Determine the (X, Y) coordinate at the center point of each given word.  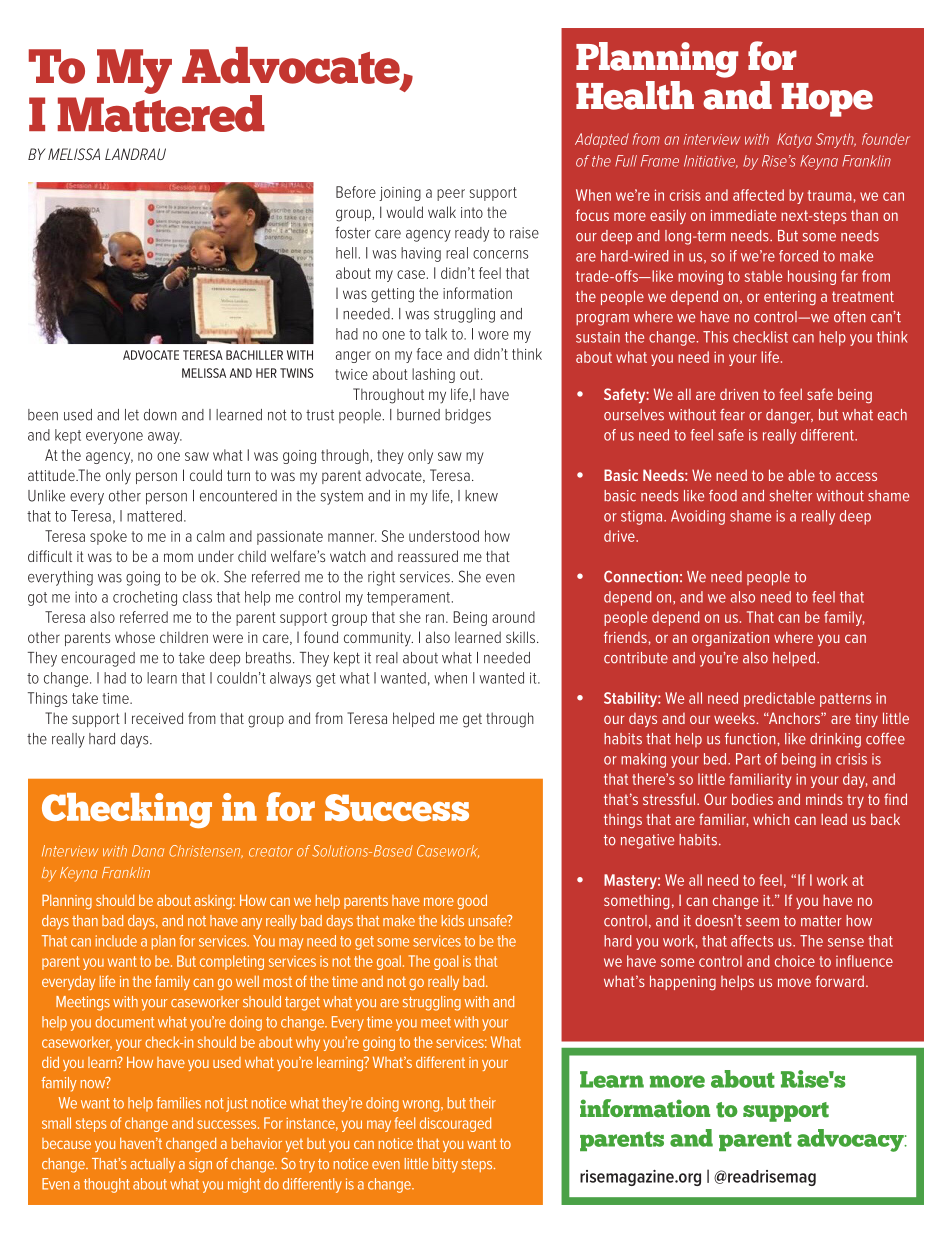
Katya (794, 140)
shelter (791, 496)
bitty (445, 1165)
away (165, 438)
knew (481, 496)
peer (451, 195)
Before (356, 192)
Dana (148, 851)
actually (152, 1165)
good (472, 901)
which (771, 819)
